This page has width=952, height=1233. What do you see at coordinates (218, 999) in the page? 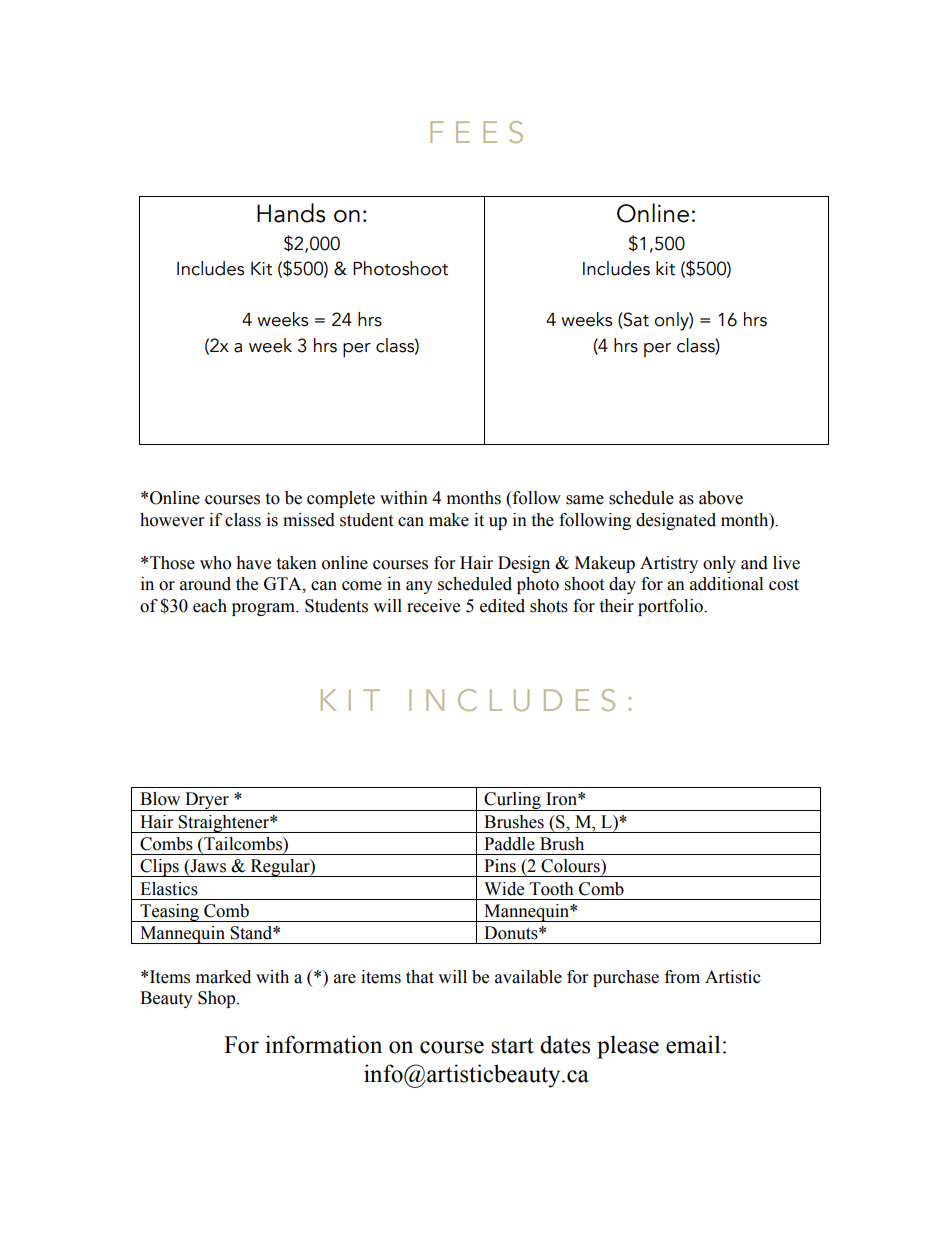
I see `Shop` at bounding box center [218, 999].
